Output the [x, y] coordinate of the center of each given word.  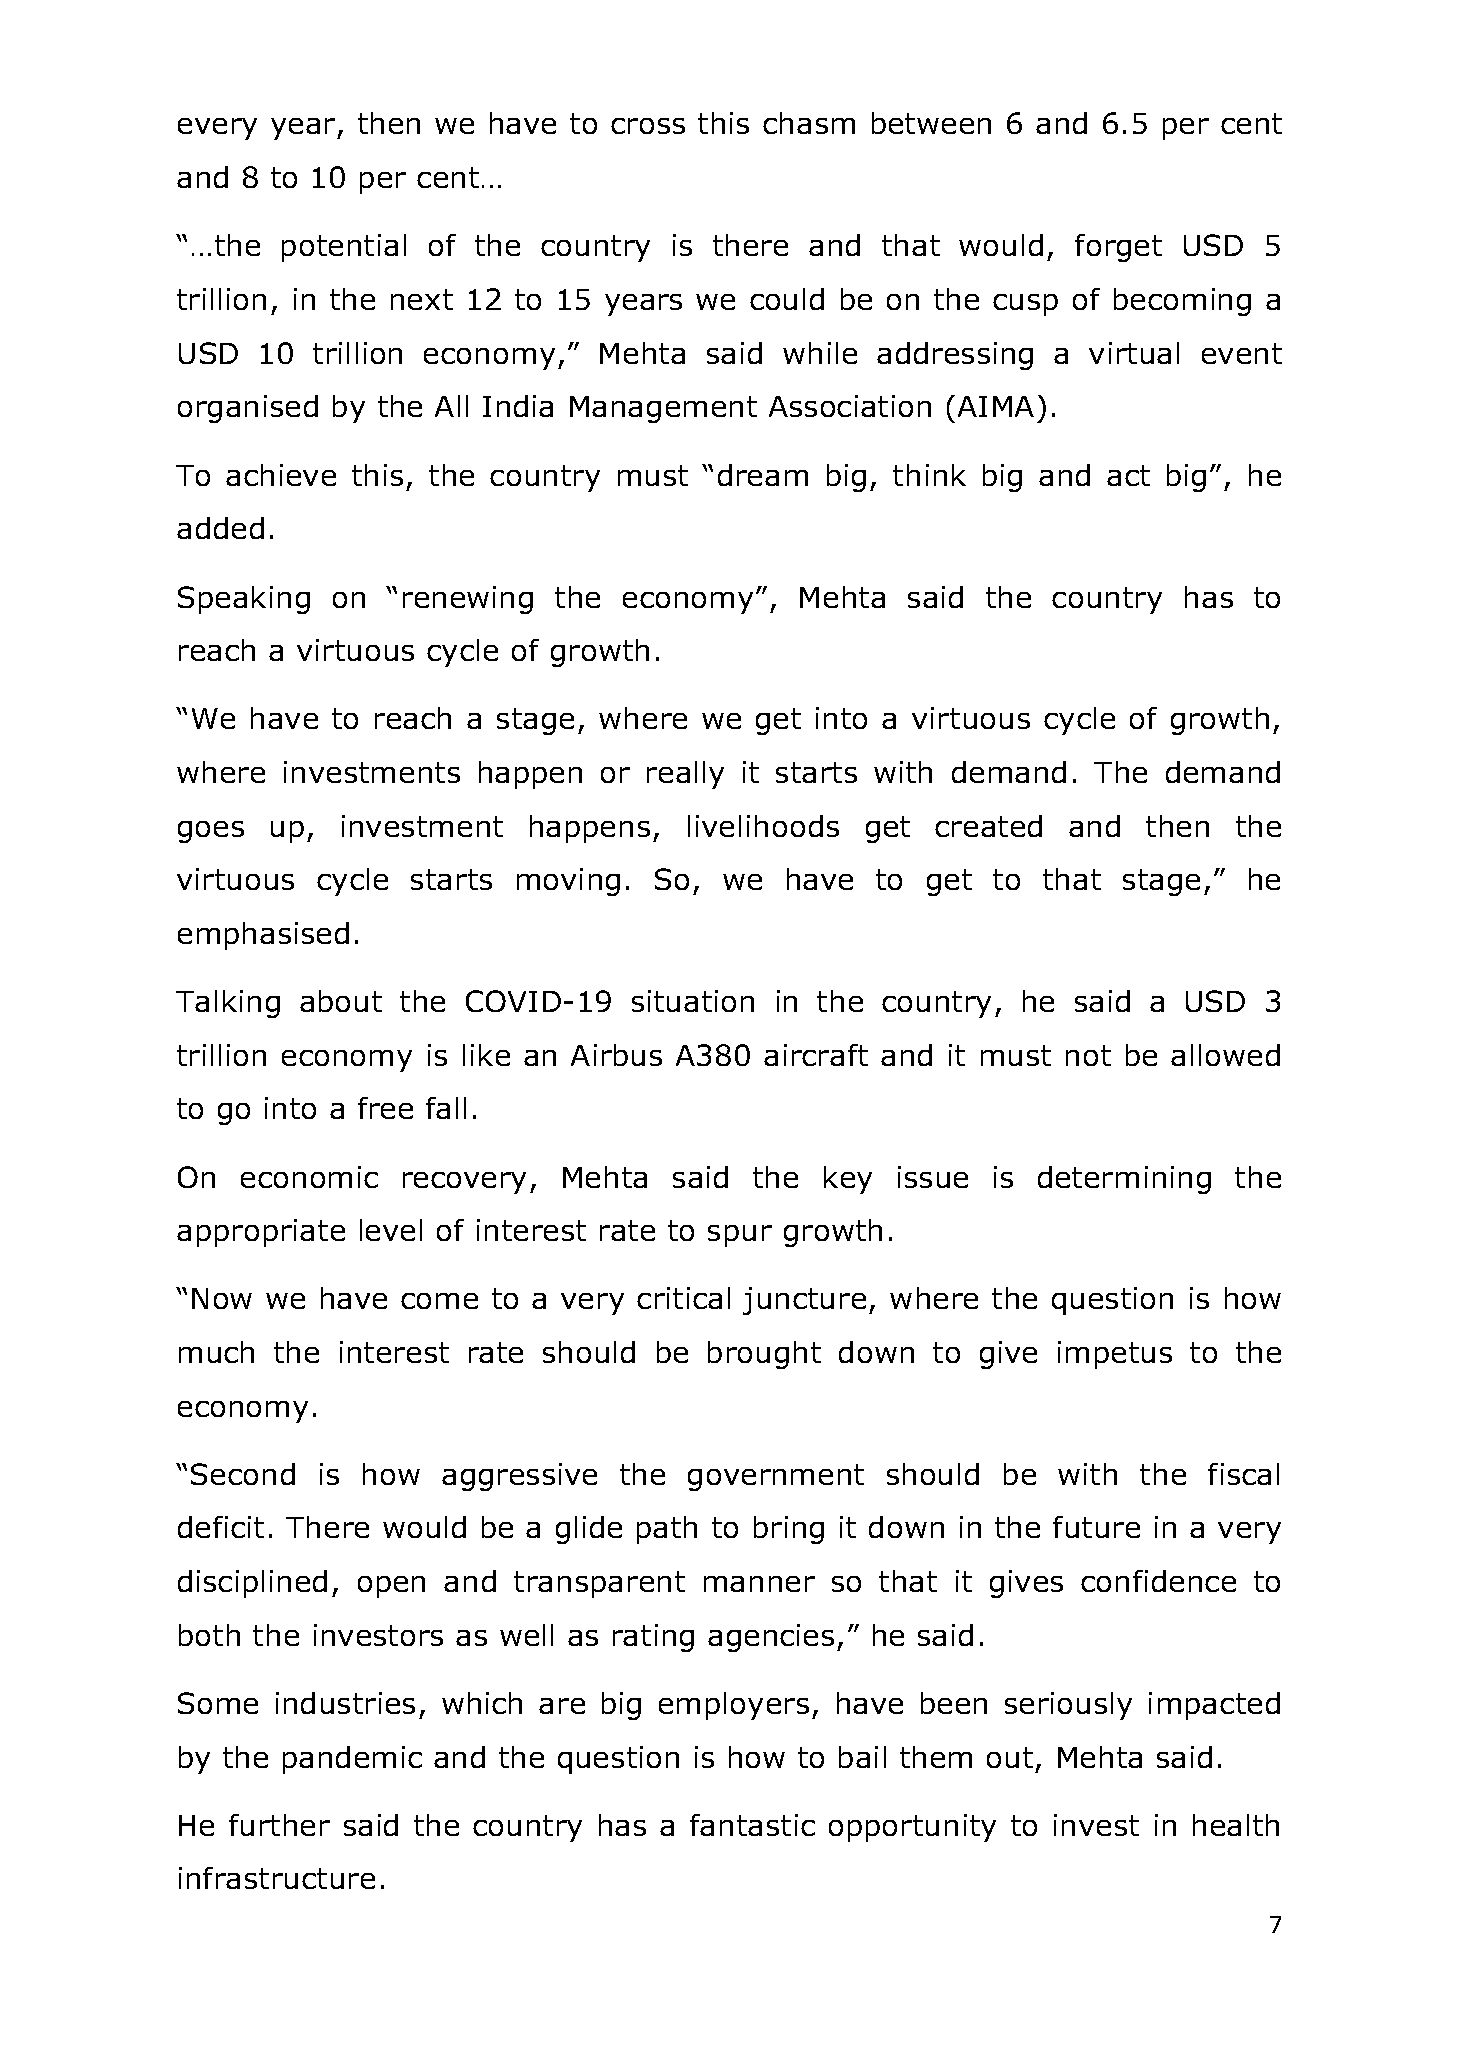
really [685, 775]
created [988, 826]
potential [344, 248]
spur [740, 1236]
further [279, 1825]
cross [648, 126]
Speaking [244, 600]
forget [1118, 248]
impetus [1115, 1355]
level [391, 1230]
